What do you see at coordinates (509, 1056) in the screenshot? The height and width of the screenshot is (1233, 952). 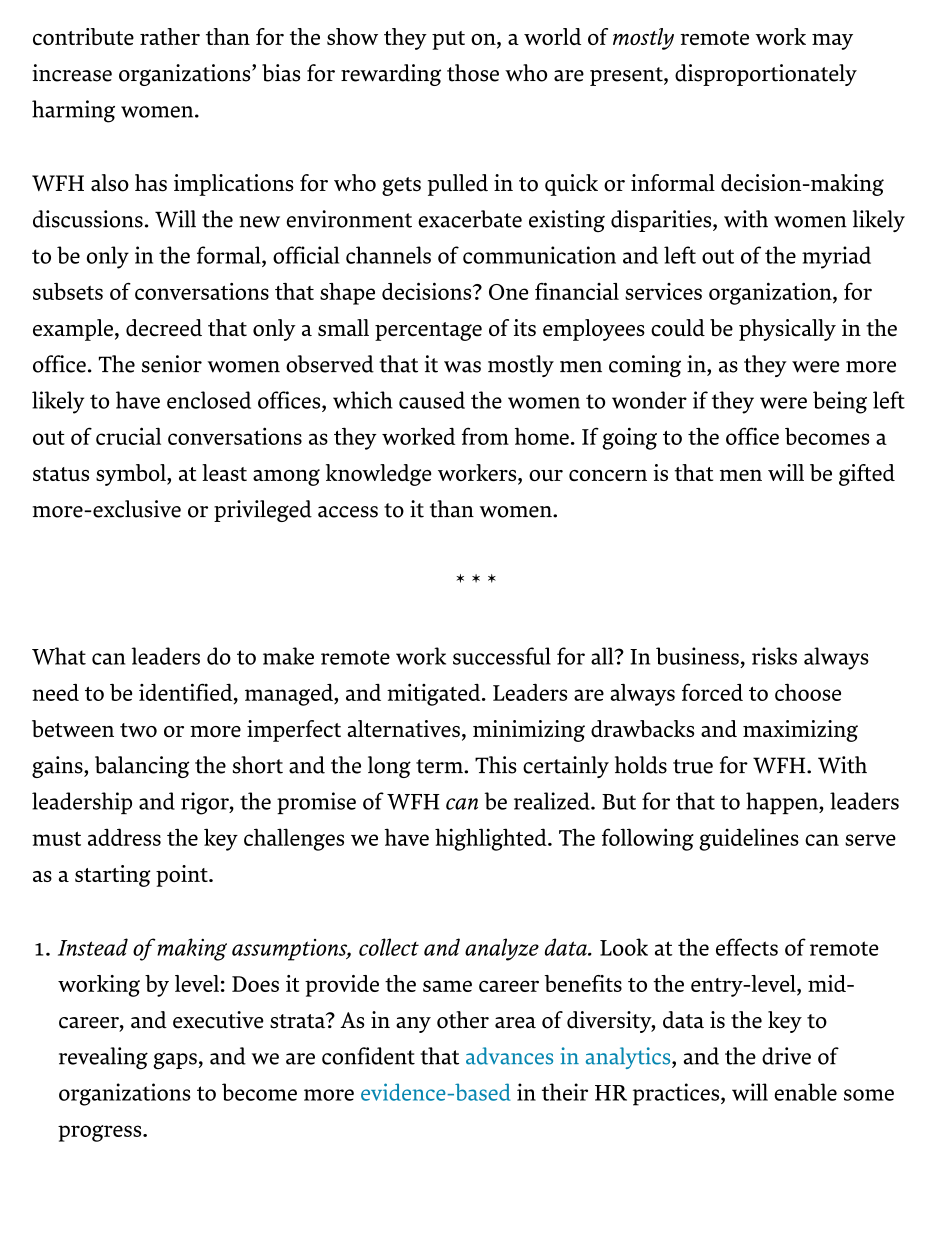 I see `advances` at bounding box center [509, 1056].
